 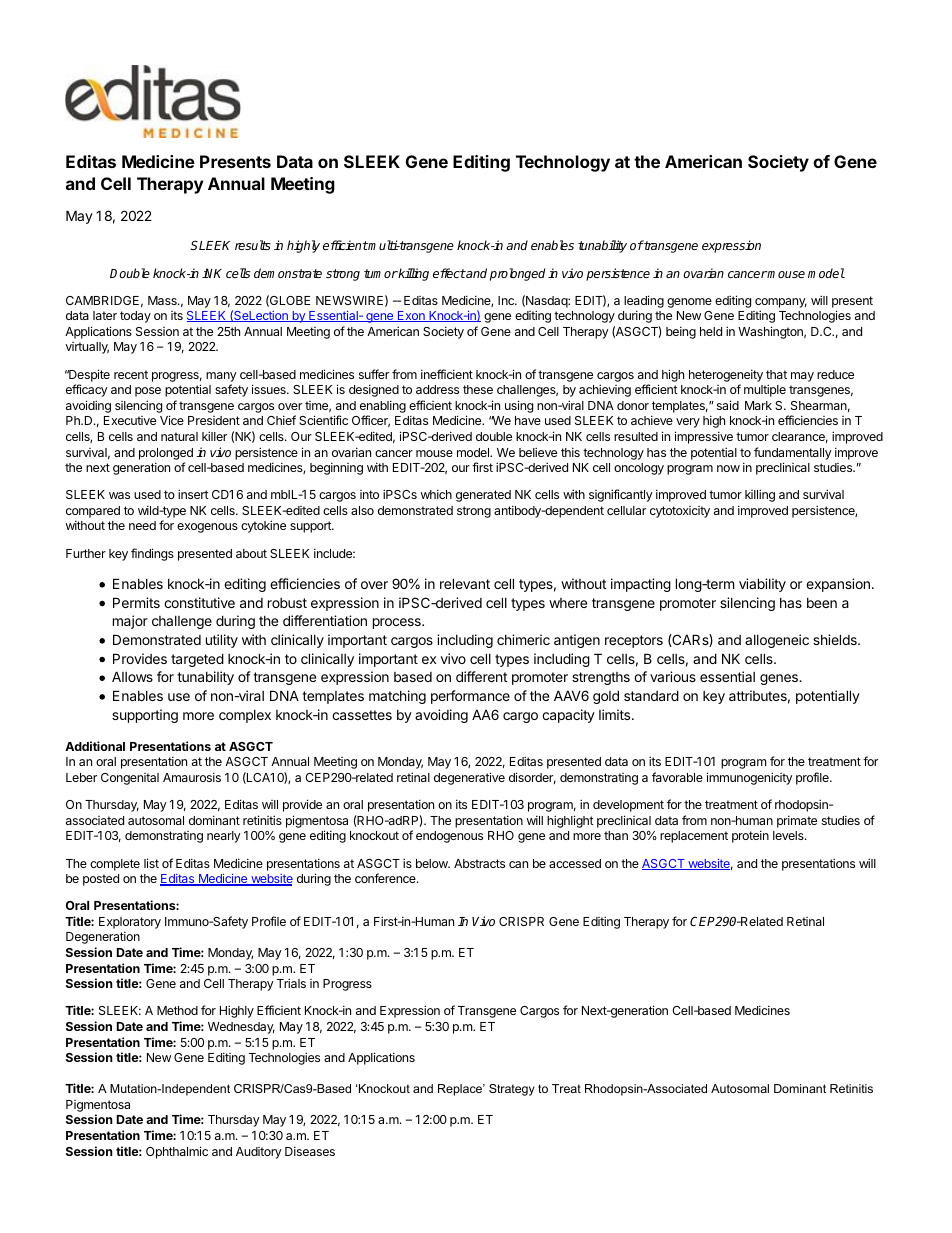 What do you see at coordinates (781, 303) in the document?
I see `company` at bounding box center [781, 303].
